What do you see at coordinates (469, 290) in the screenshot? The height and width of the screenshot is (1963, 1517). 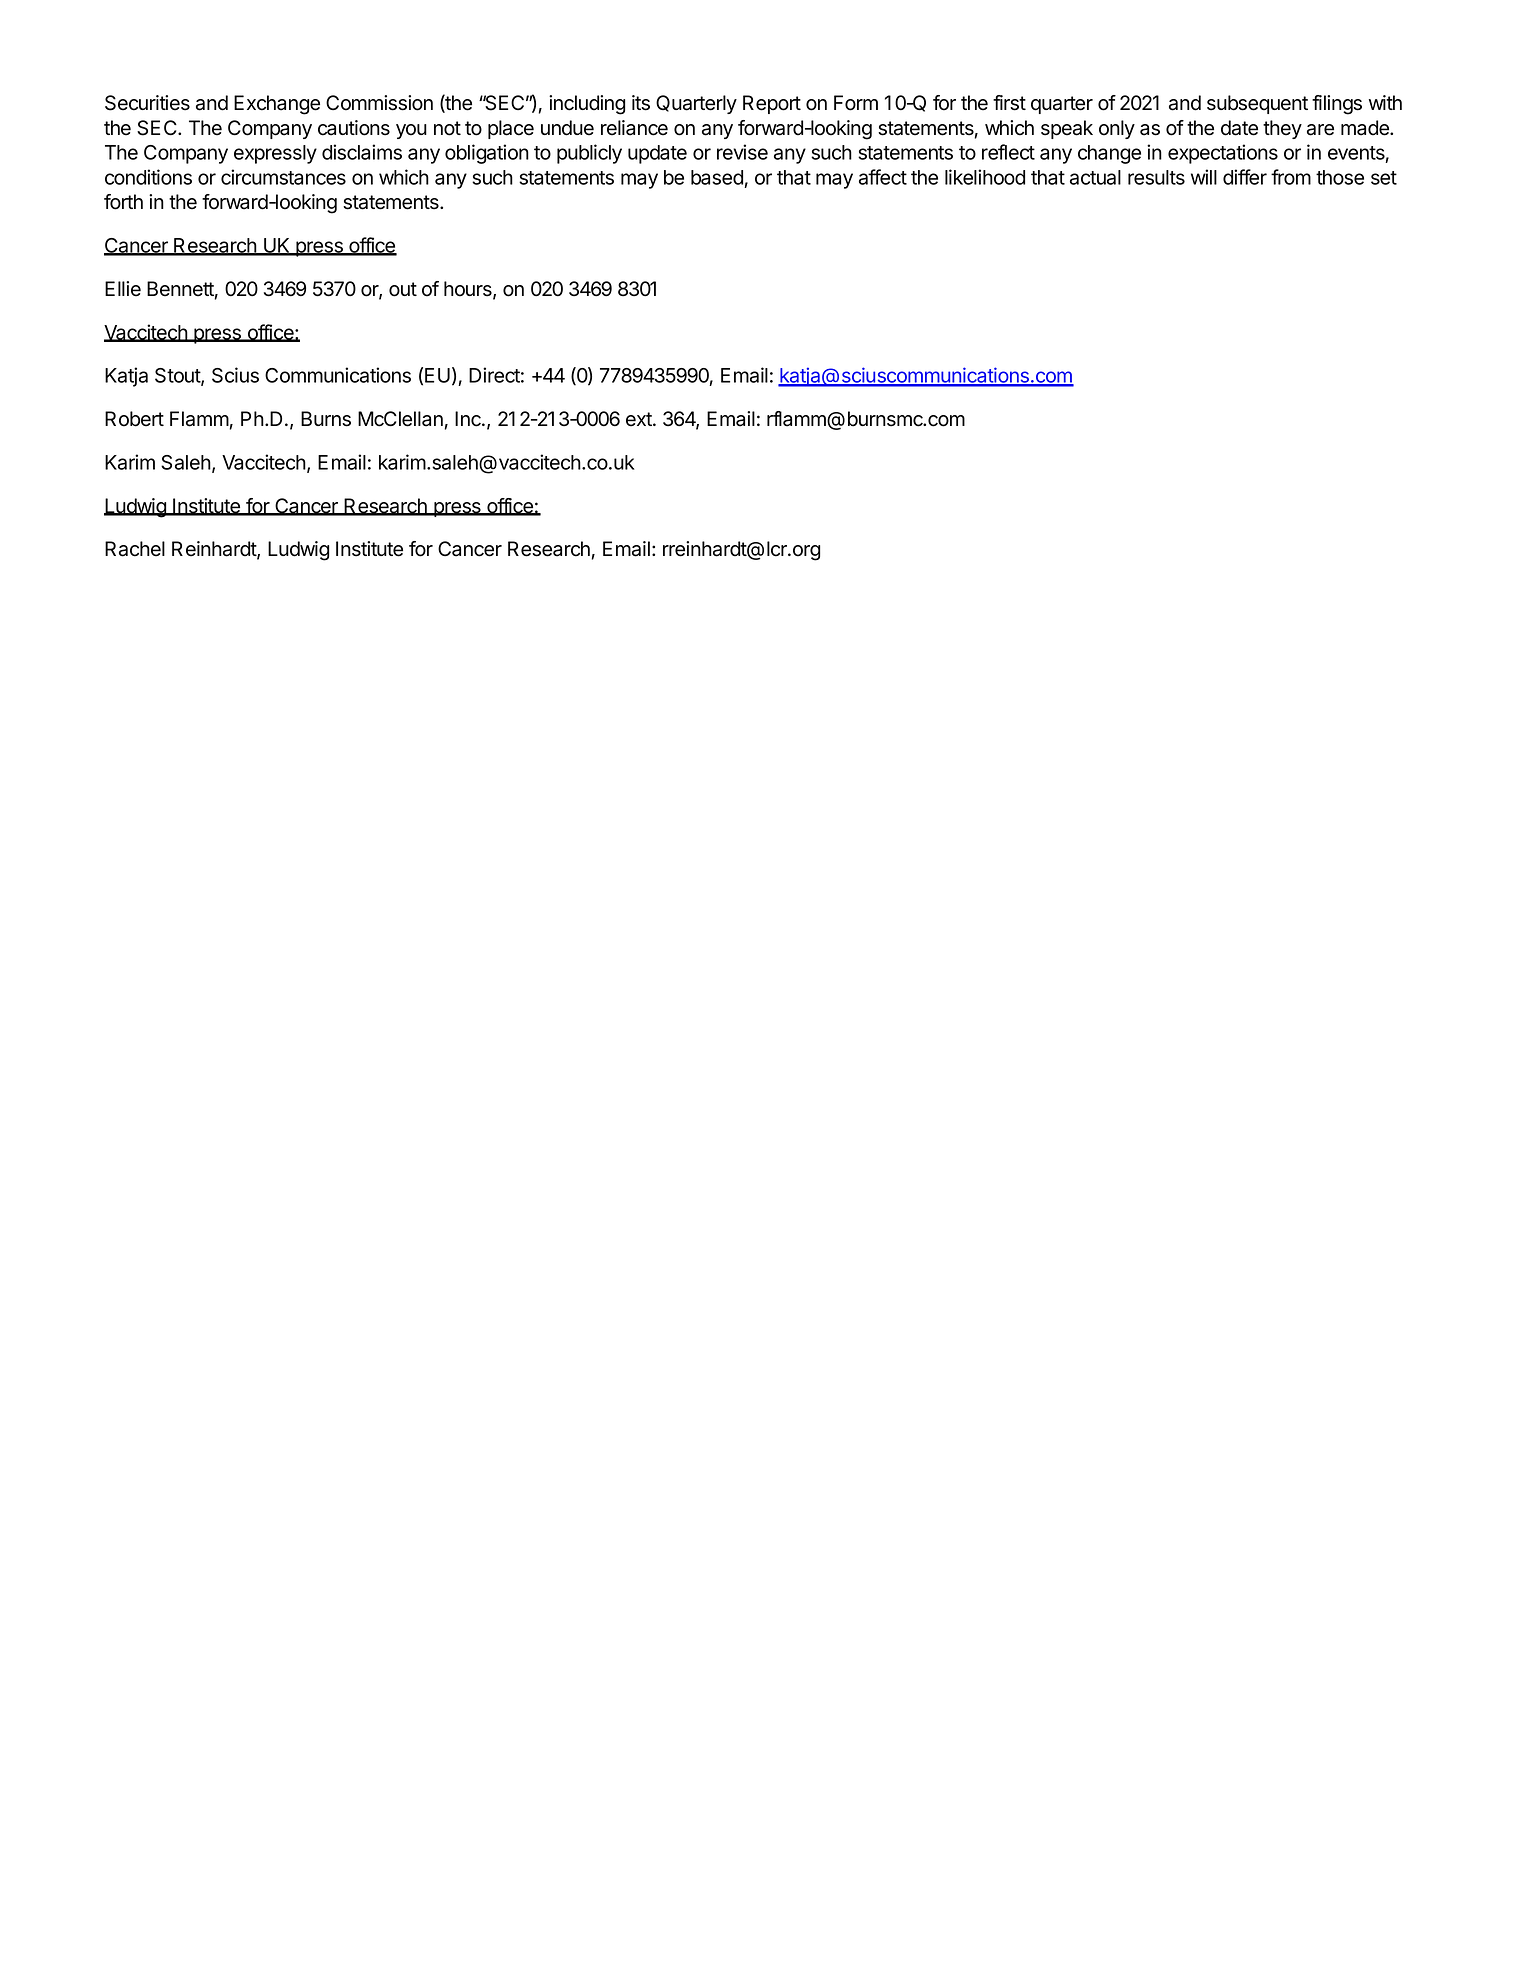 I see `hours` at bounding box center [469, 290].
